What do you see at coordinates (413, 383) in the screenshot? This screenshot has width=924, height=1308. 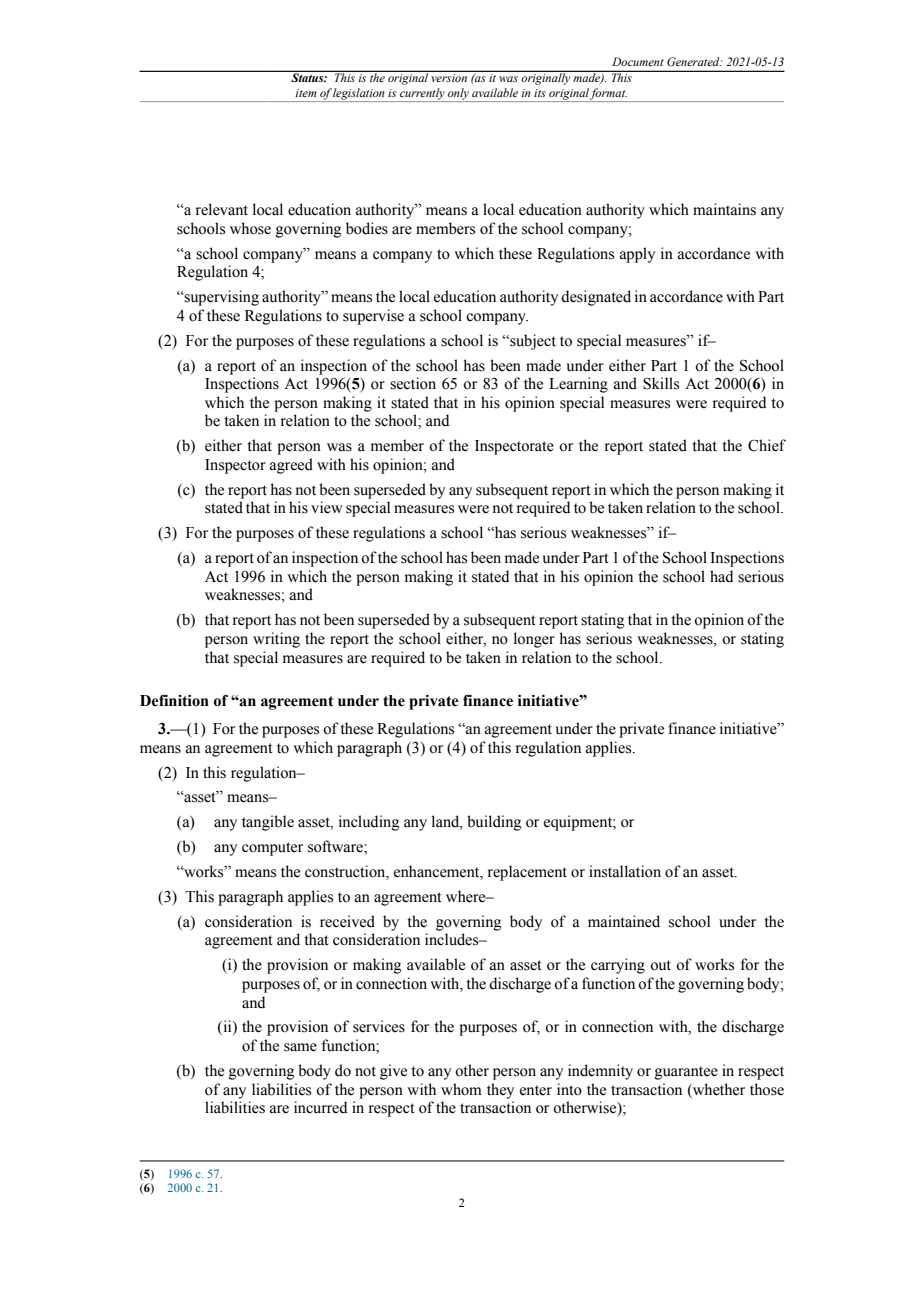 I see `section` at bounding box center [413, 383].
